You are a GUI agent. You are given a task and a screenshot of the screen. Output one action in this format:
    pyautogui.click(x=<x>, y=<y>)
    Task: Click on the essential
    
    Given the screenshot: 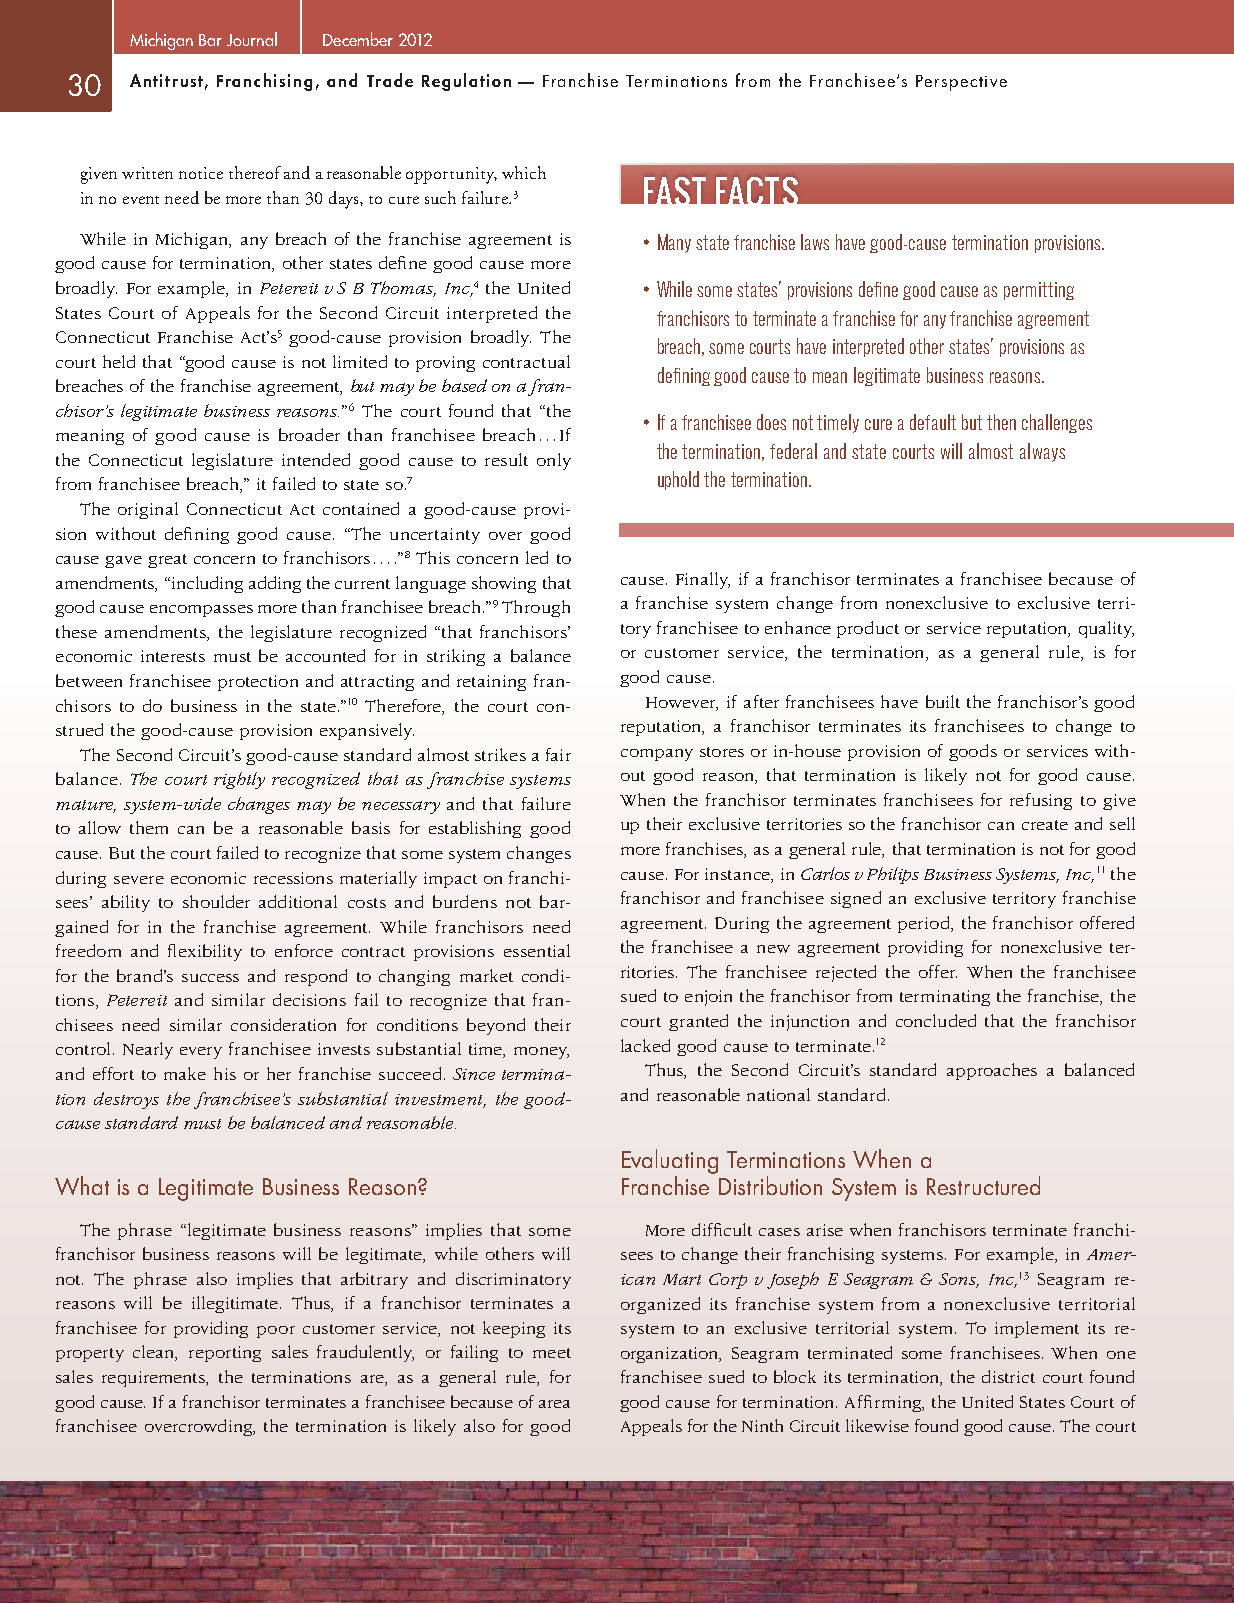 What is the action you would take?
    pyautogui.click(x=537, y=950)
